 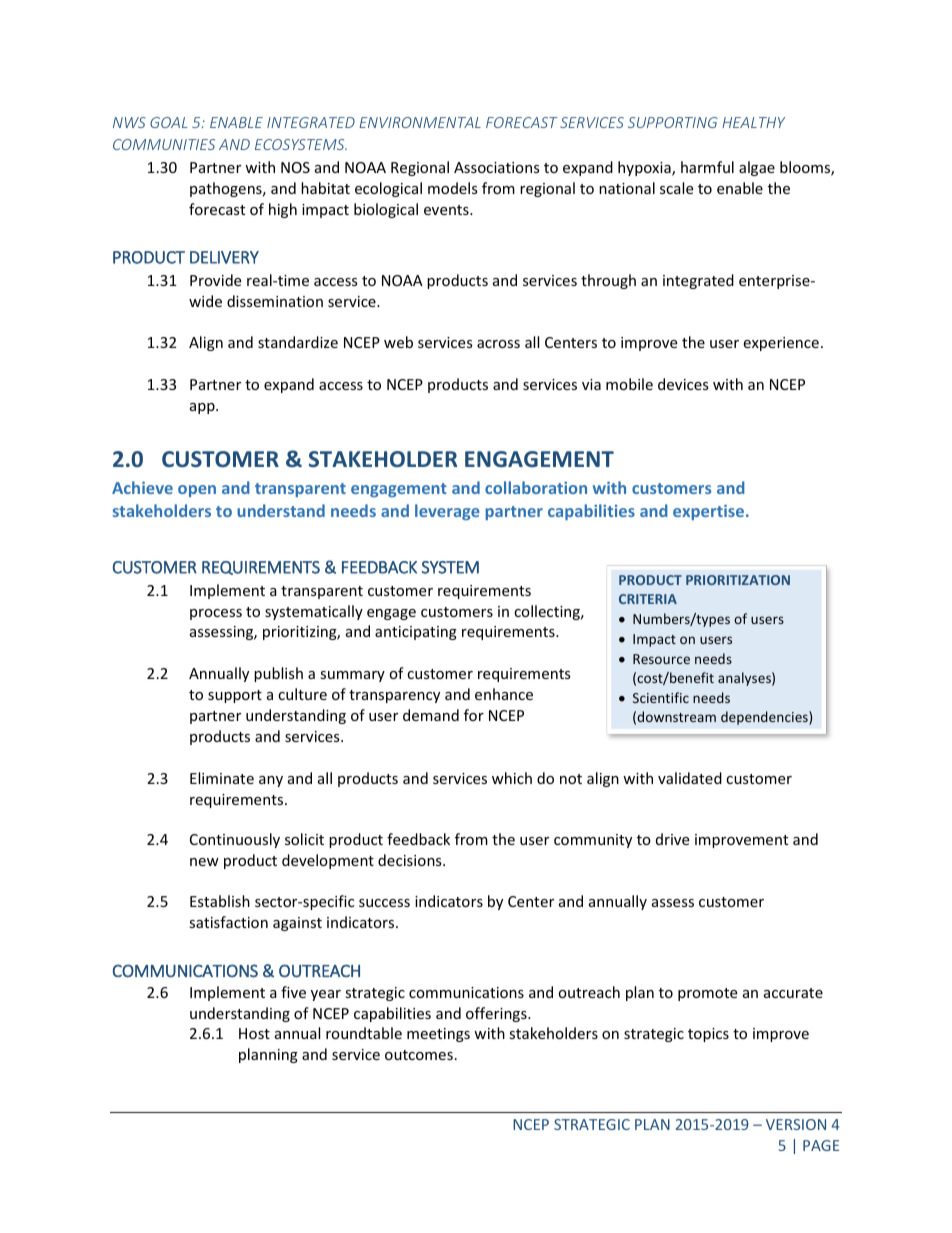 I want to click on Associations, so click(x=497, y=167).
